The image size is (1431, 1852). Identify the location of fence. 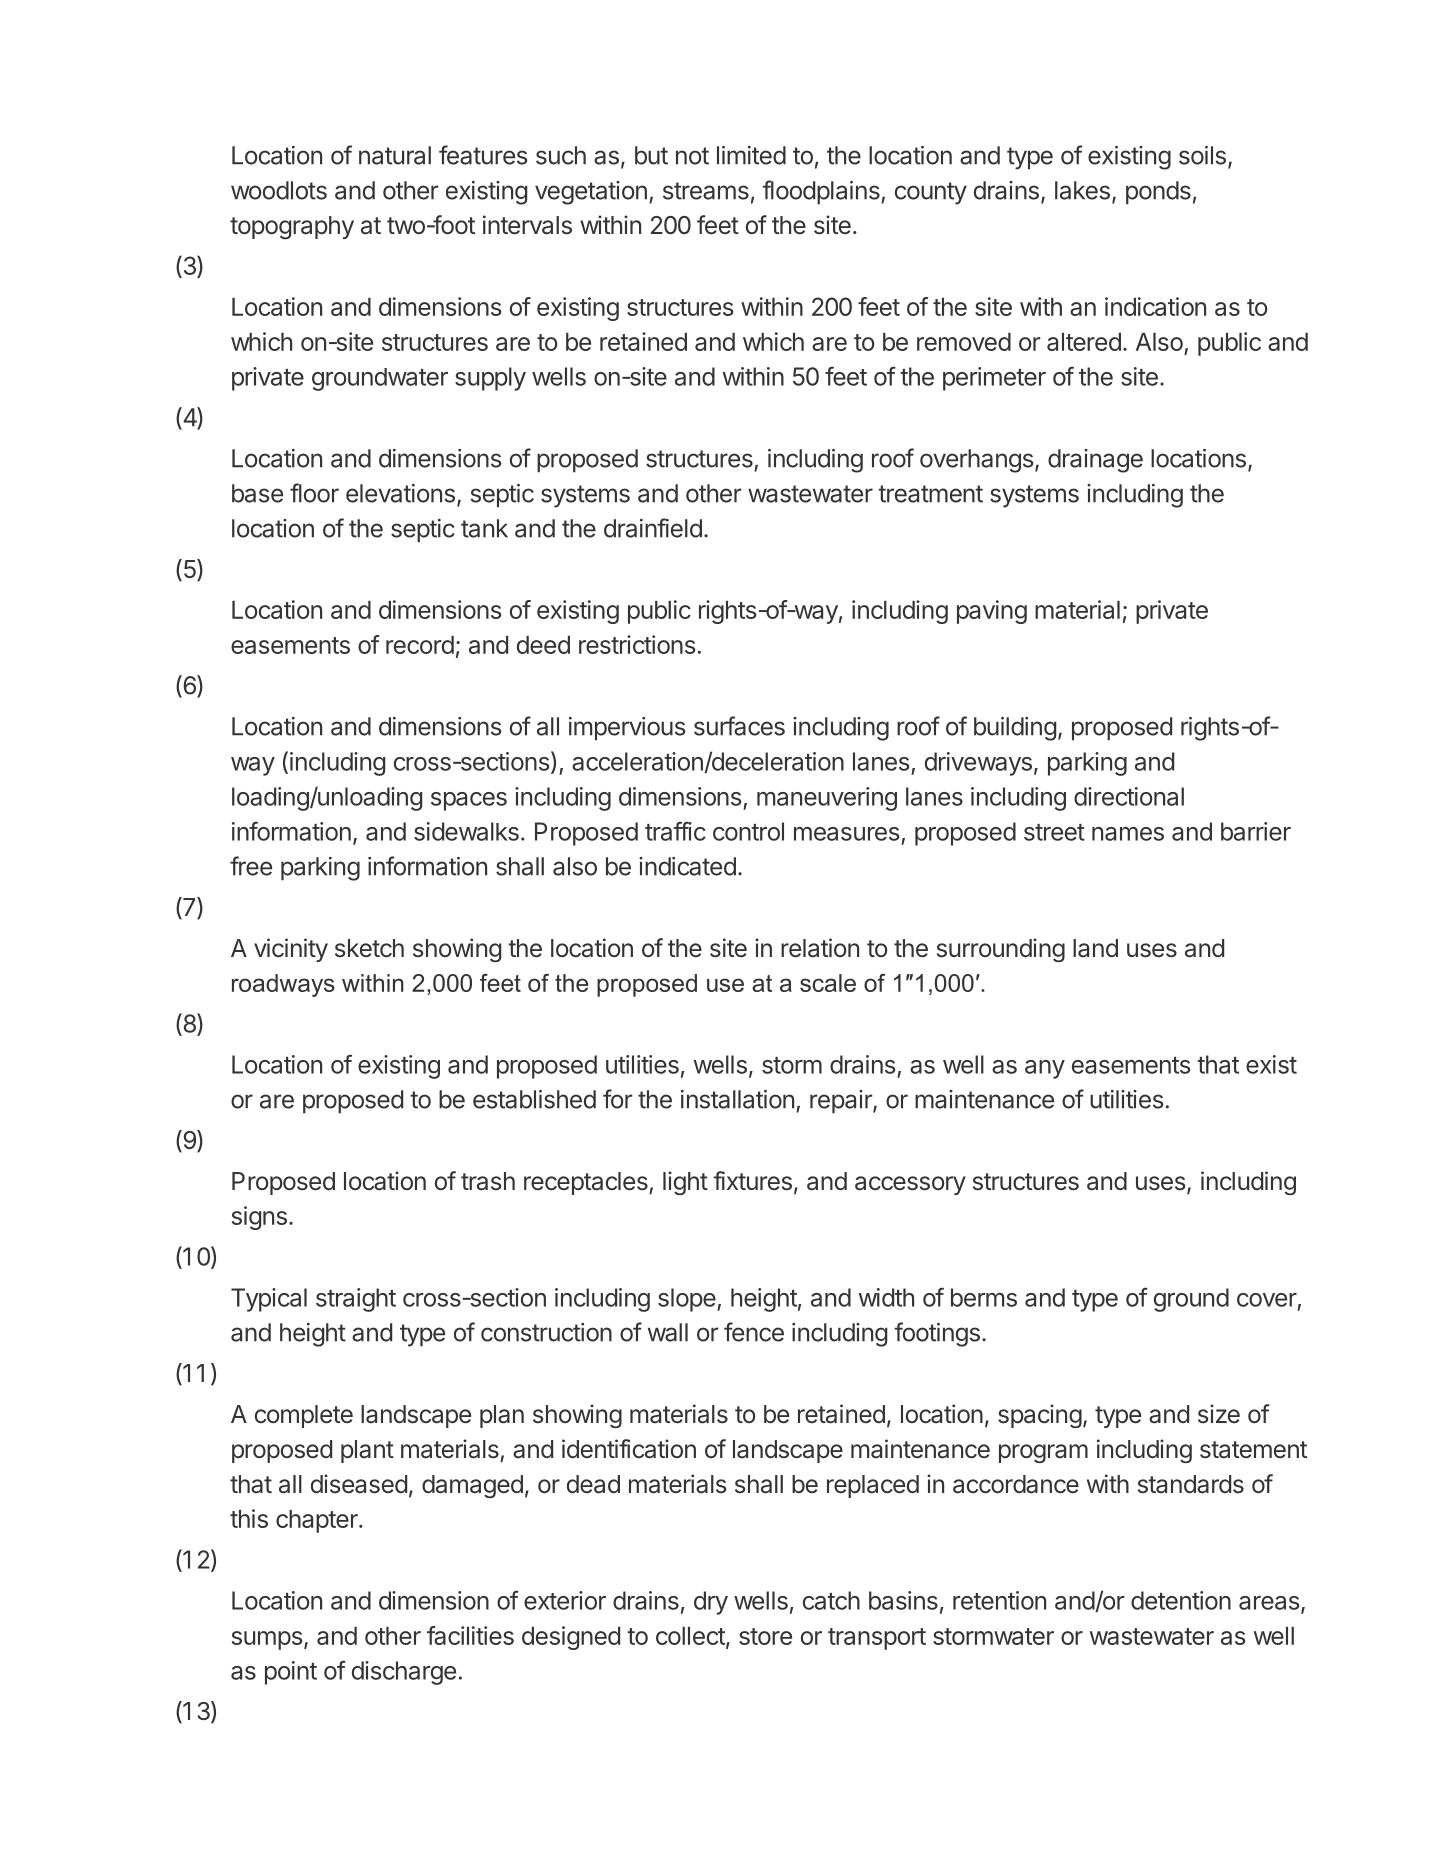
(754, 1332).
